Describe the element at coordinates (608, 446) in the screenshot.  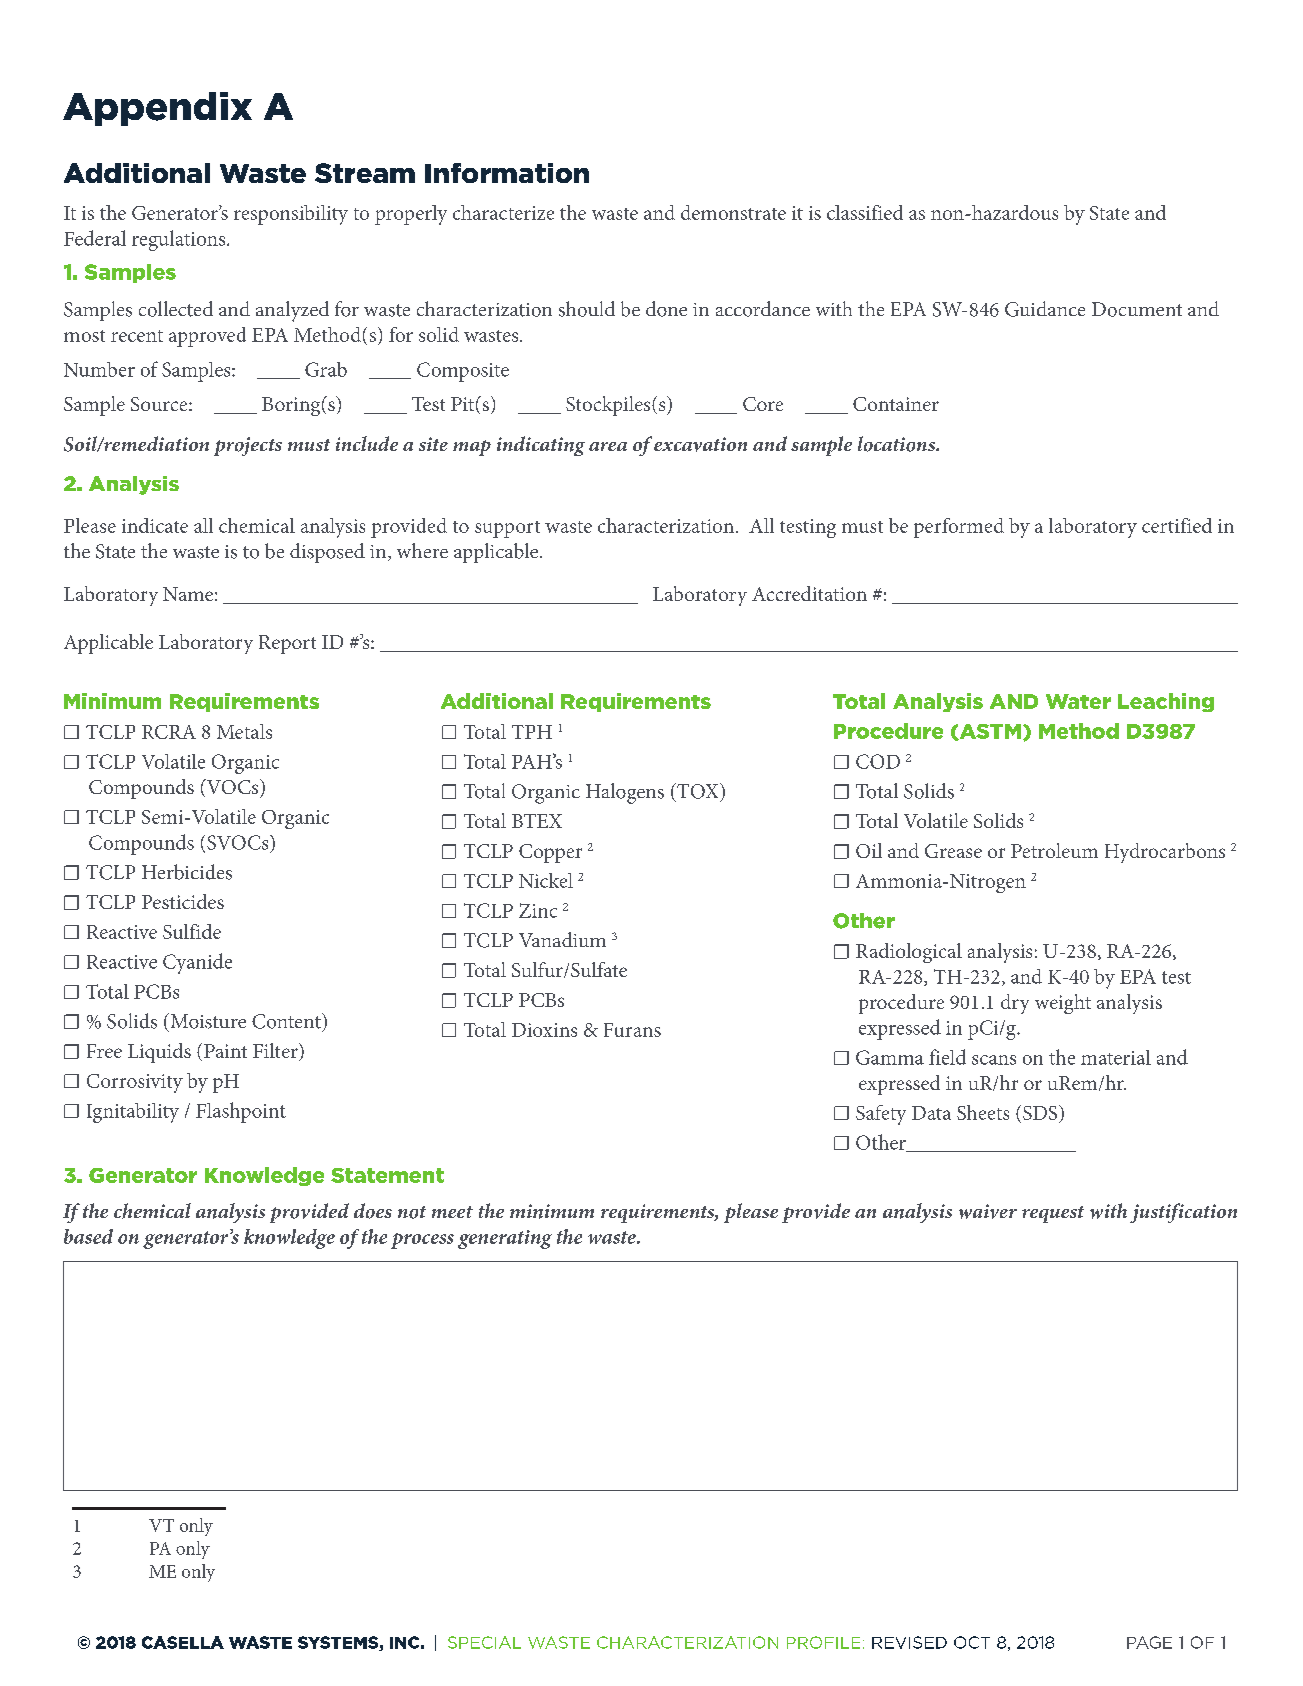
I see `area` at that location.
